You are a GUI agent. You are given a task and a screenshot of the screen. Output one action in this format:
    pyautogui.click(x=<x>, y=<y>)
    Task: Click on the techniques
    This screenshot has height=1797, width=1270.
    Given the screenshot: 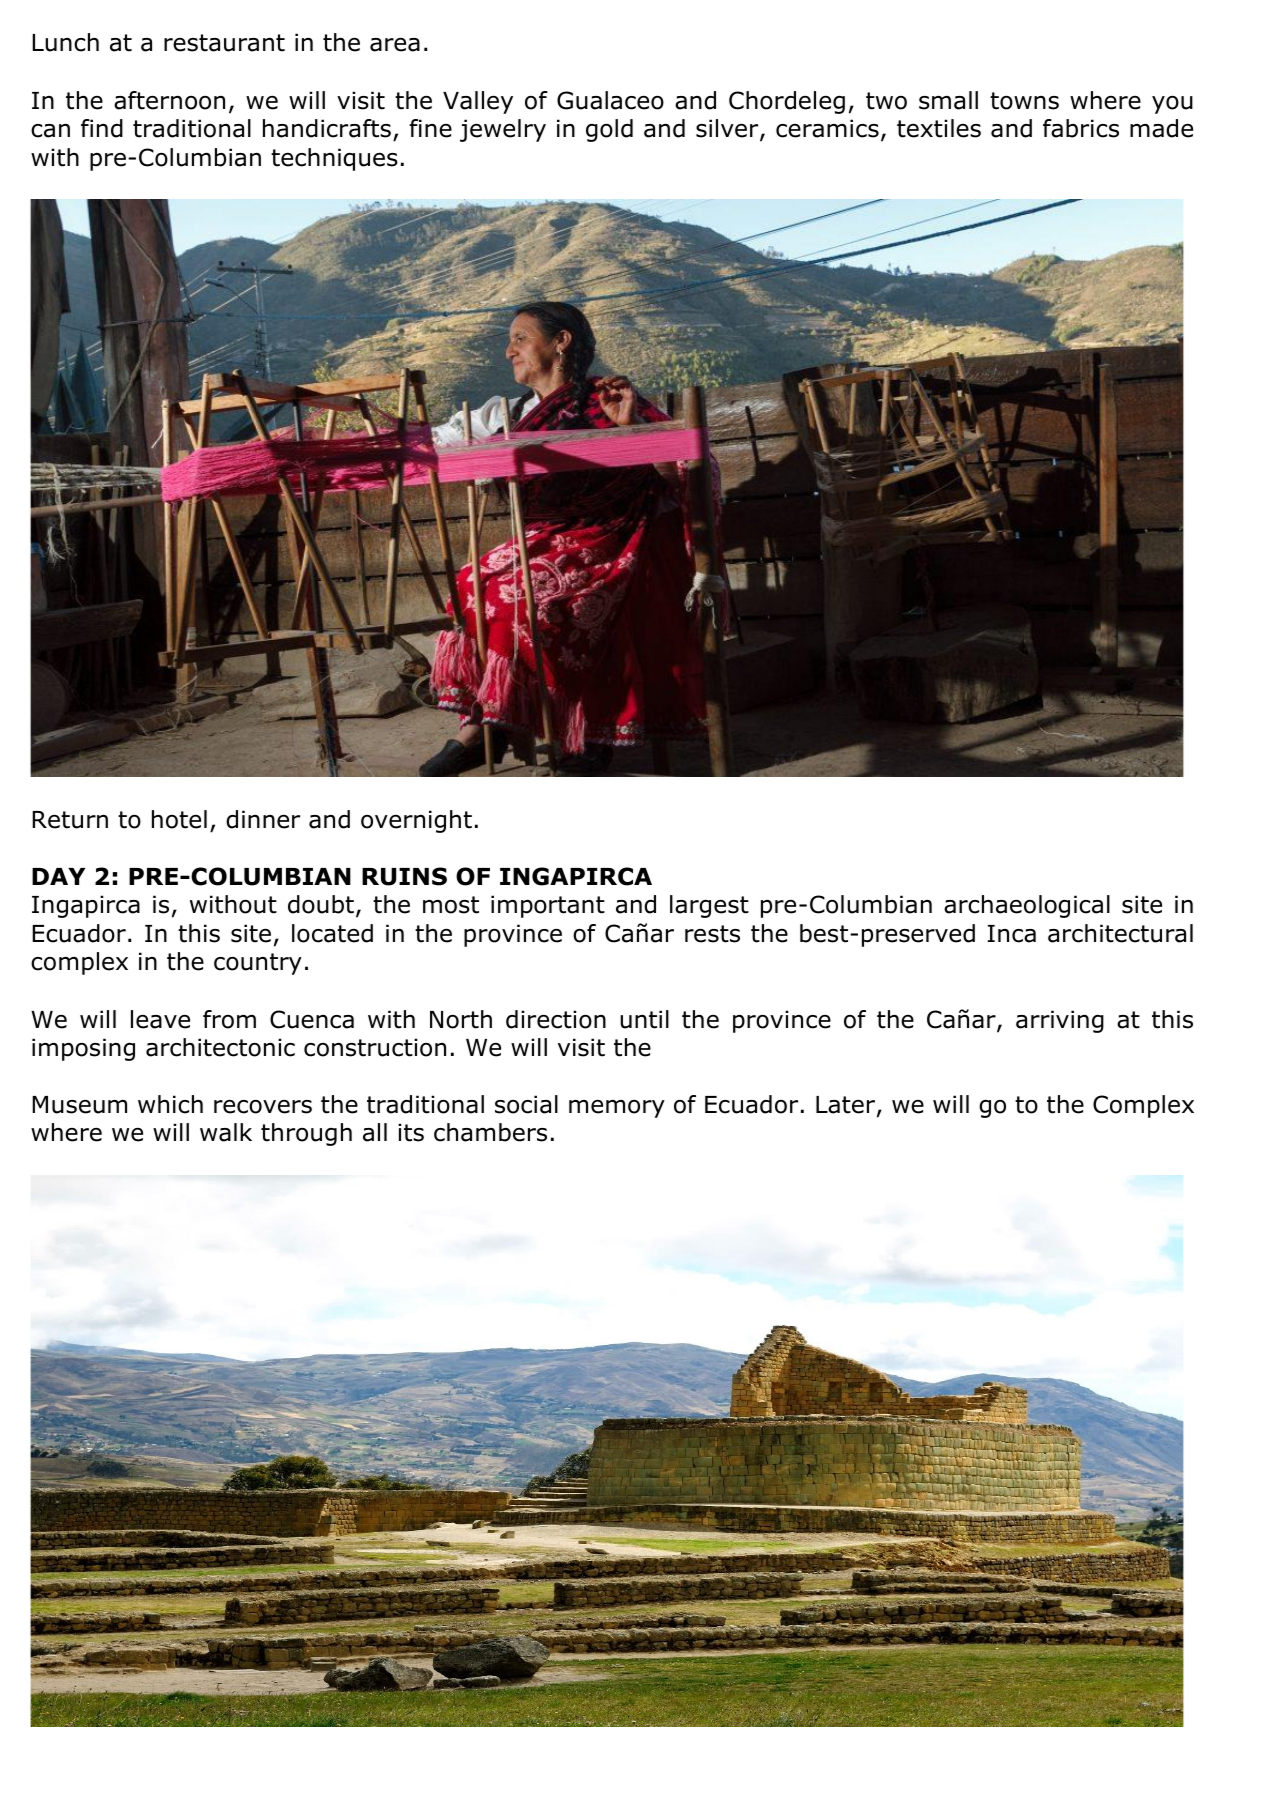 What is the action you would take?
    pyautogui.click(x=334, y=159)
